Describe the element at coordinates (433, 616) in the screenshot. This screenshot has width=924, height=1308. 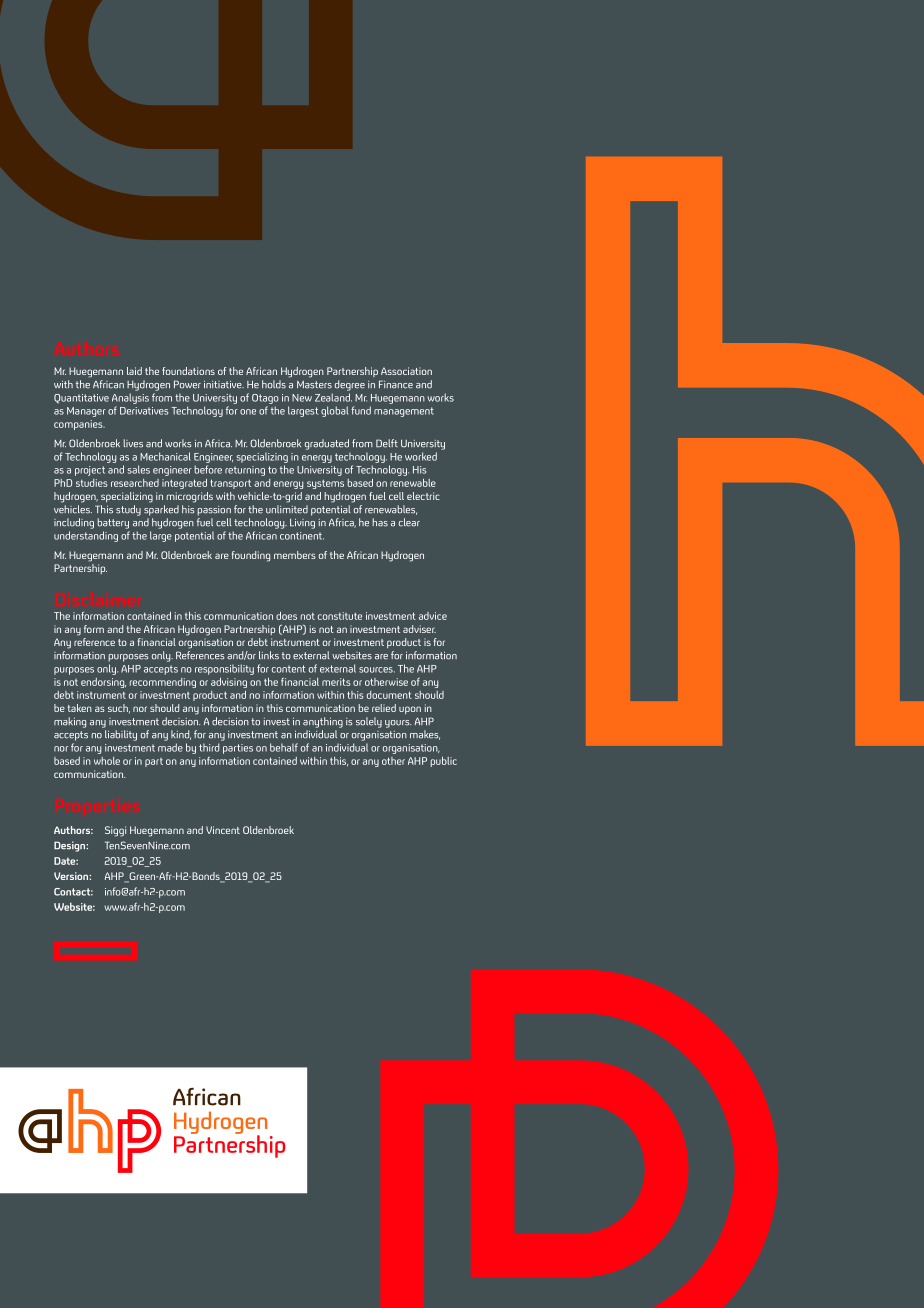
I see `advice` at that location.
